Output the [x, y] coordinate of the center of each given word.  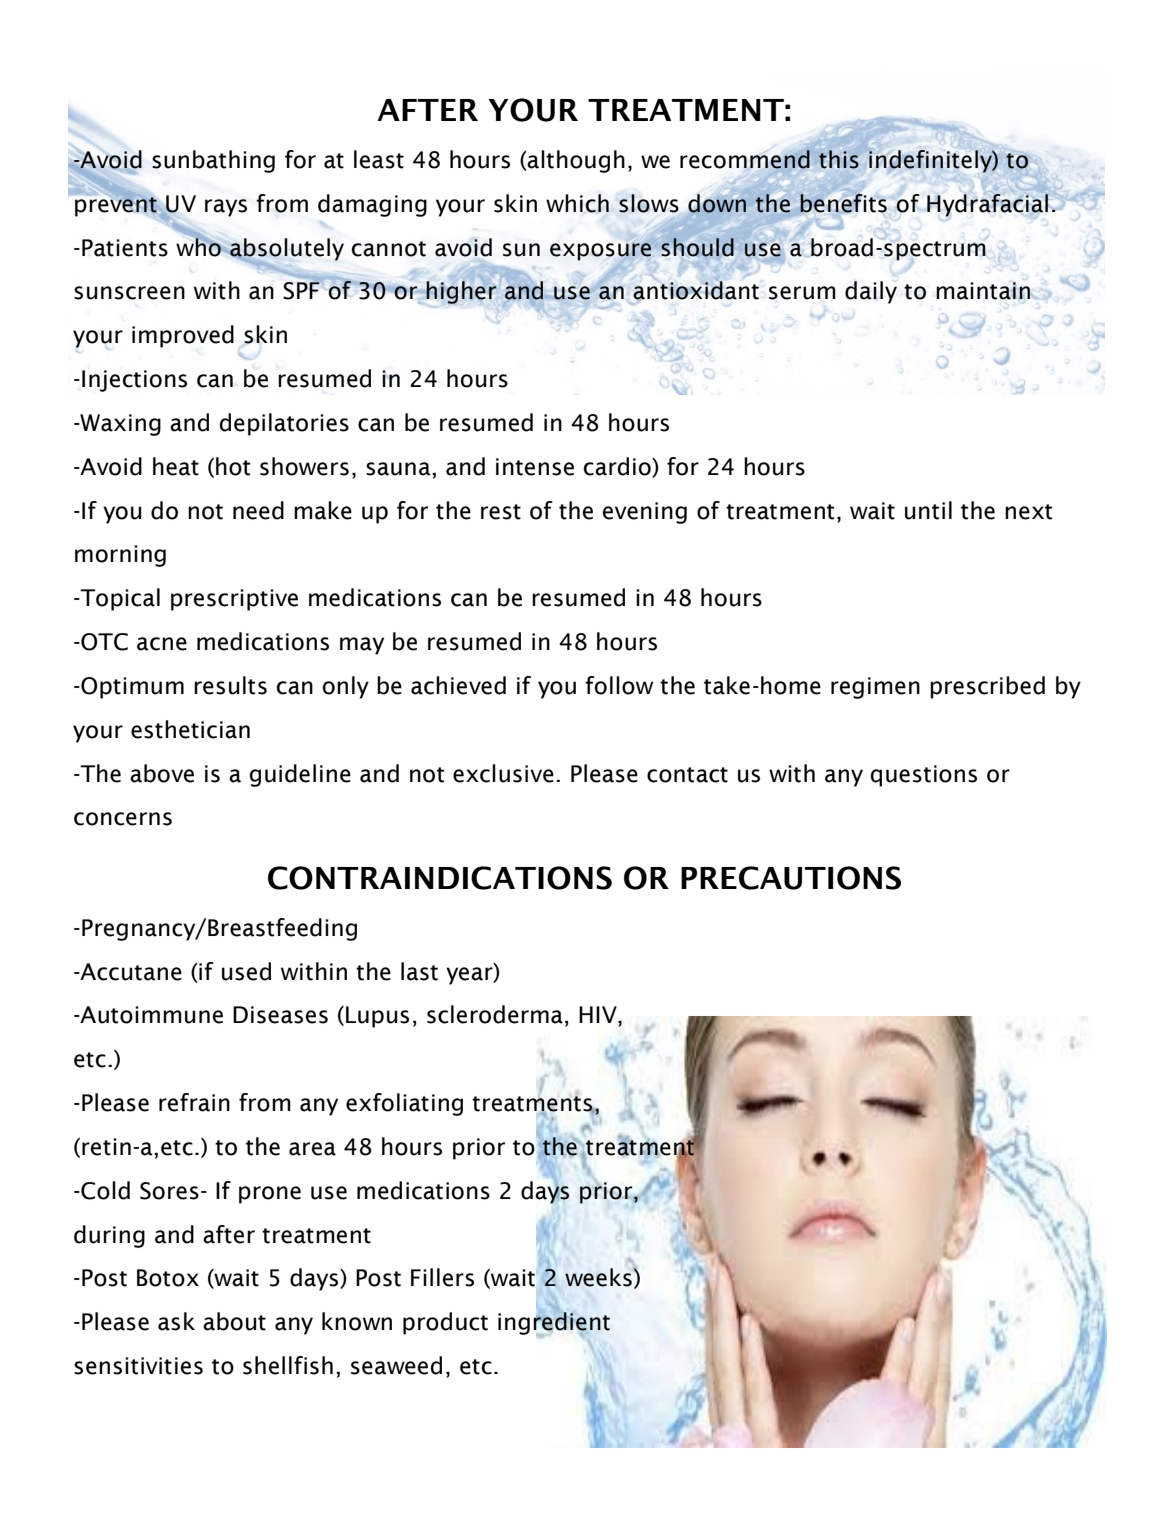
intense [535, 467]
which [577, 203]
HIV [599, 1016]
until [928, 510]
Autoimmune [150, 1015]
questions [924, 776]
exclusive [503, 773]
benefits [843, 203]
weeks [598, 1277]
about [234, 1321]
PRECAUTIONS [791, 878]
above [162, 773]
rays [226, 208]
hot [233, 466]
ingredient [554, 1323]
